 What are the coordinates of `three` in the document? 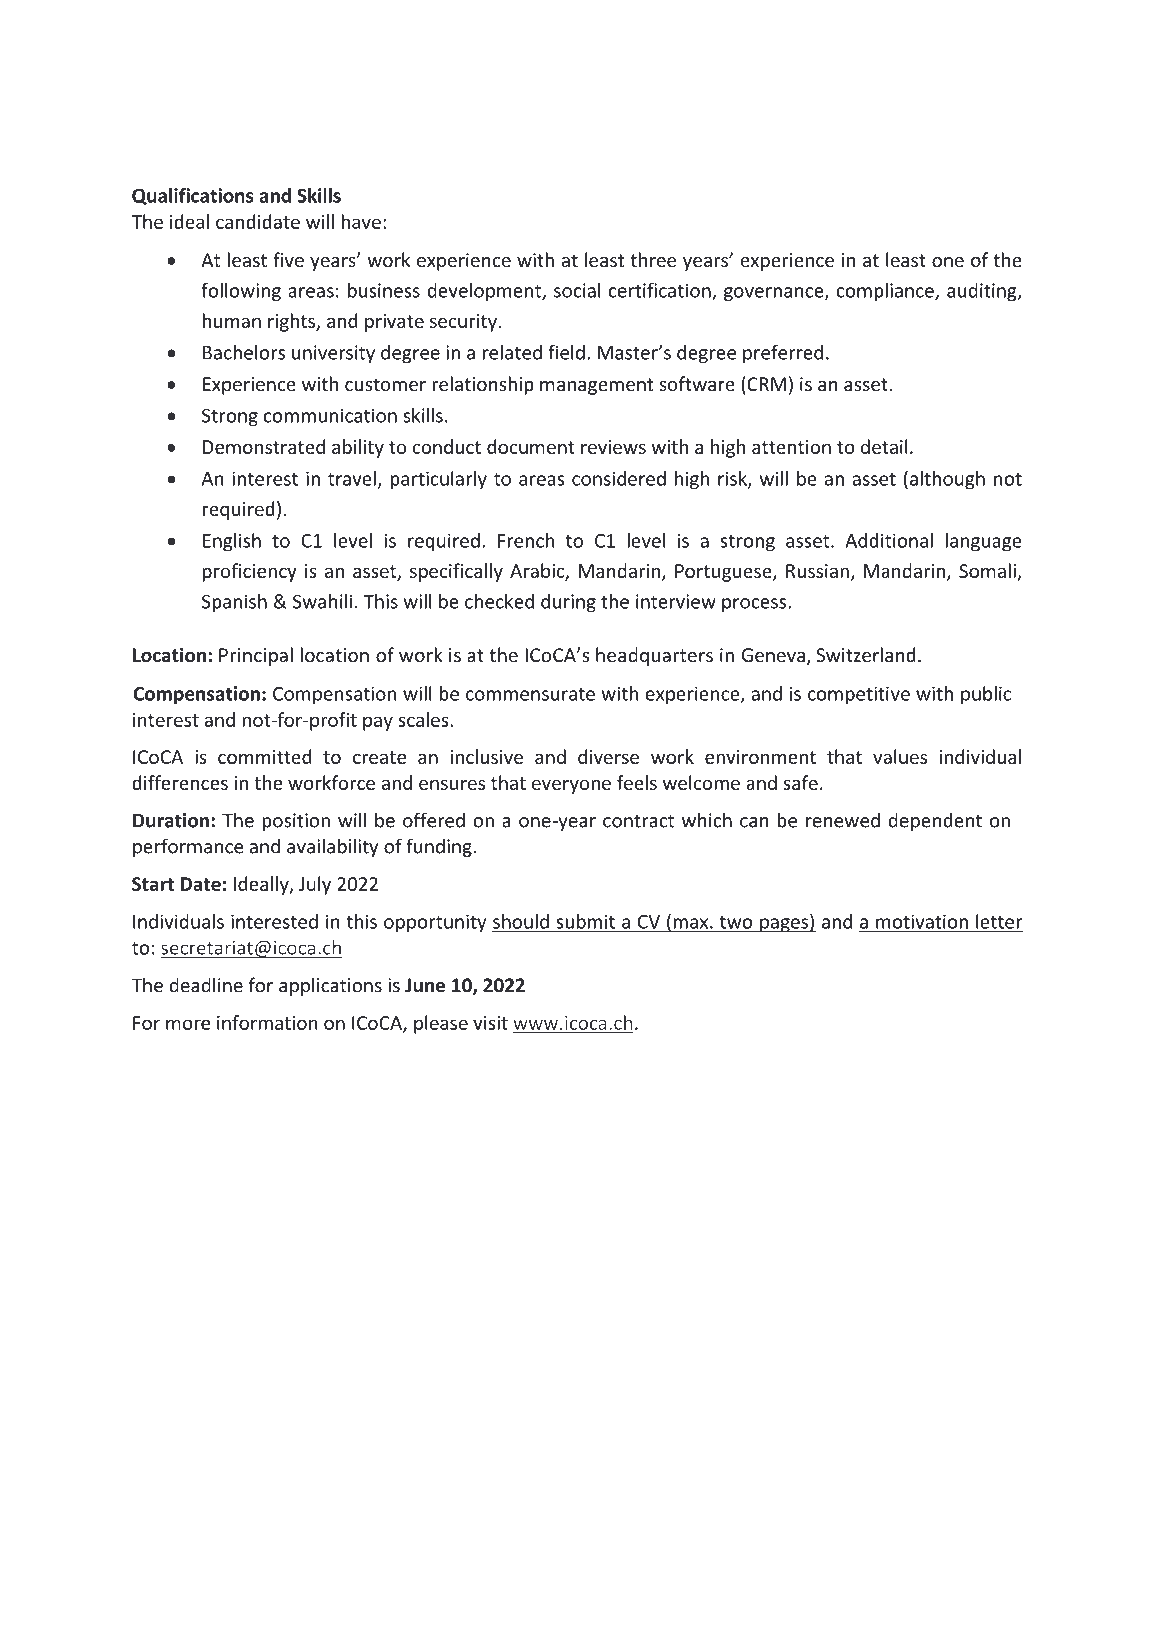 It's located at (653, 259).
